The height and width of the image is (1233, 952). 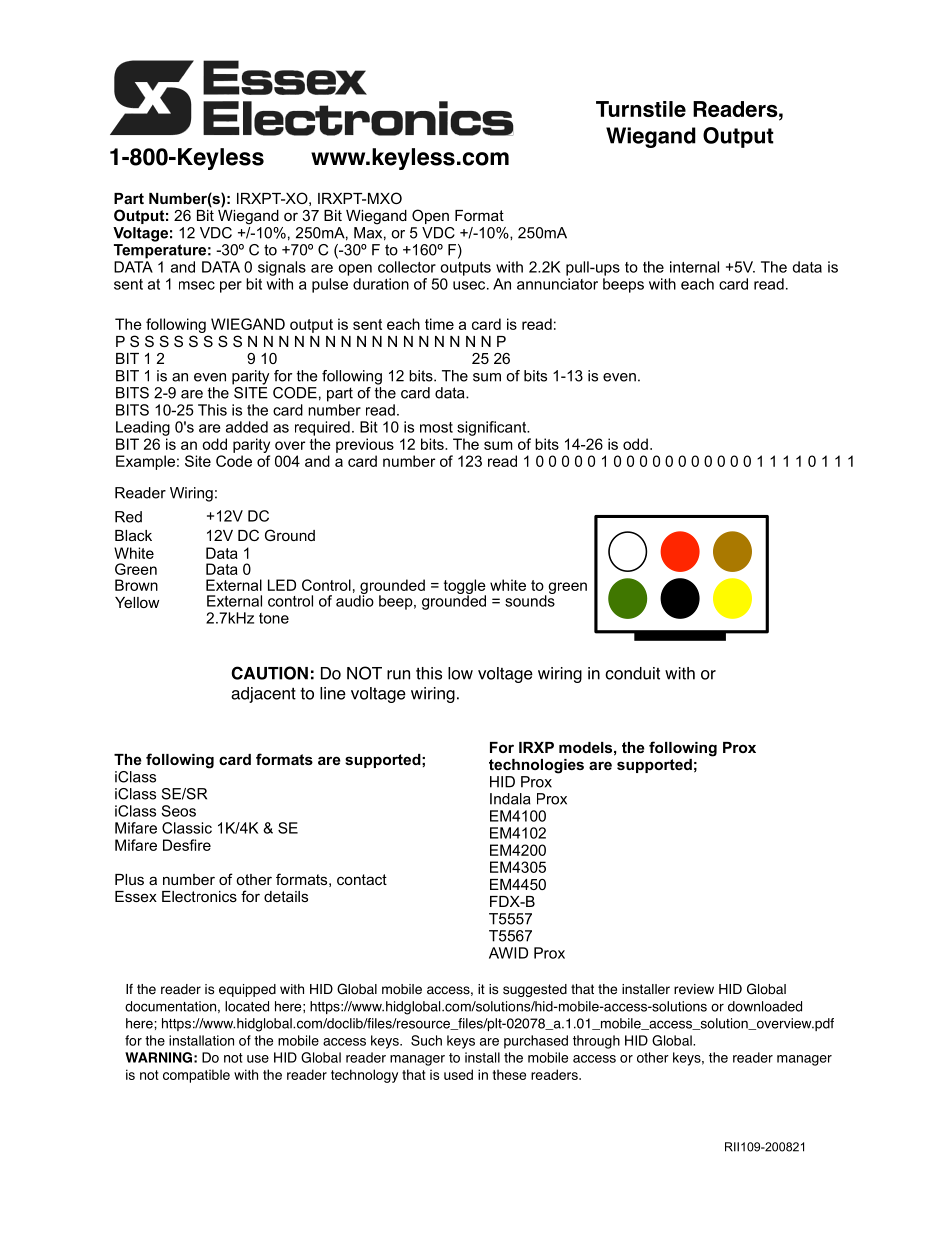 What do you see at coordinates (641, 109) in the image?
I see `Turnstile` at bounding box center [641, 109].
